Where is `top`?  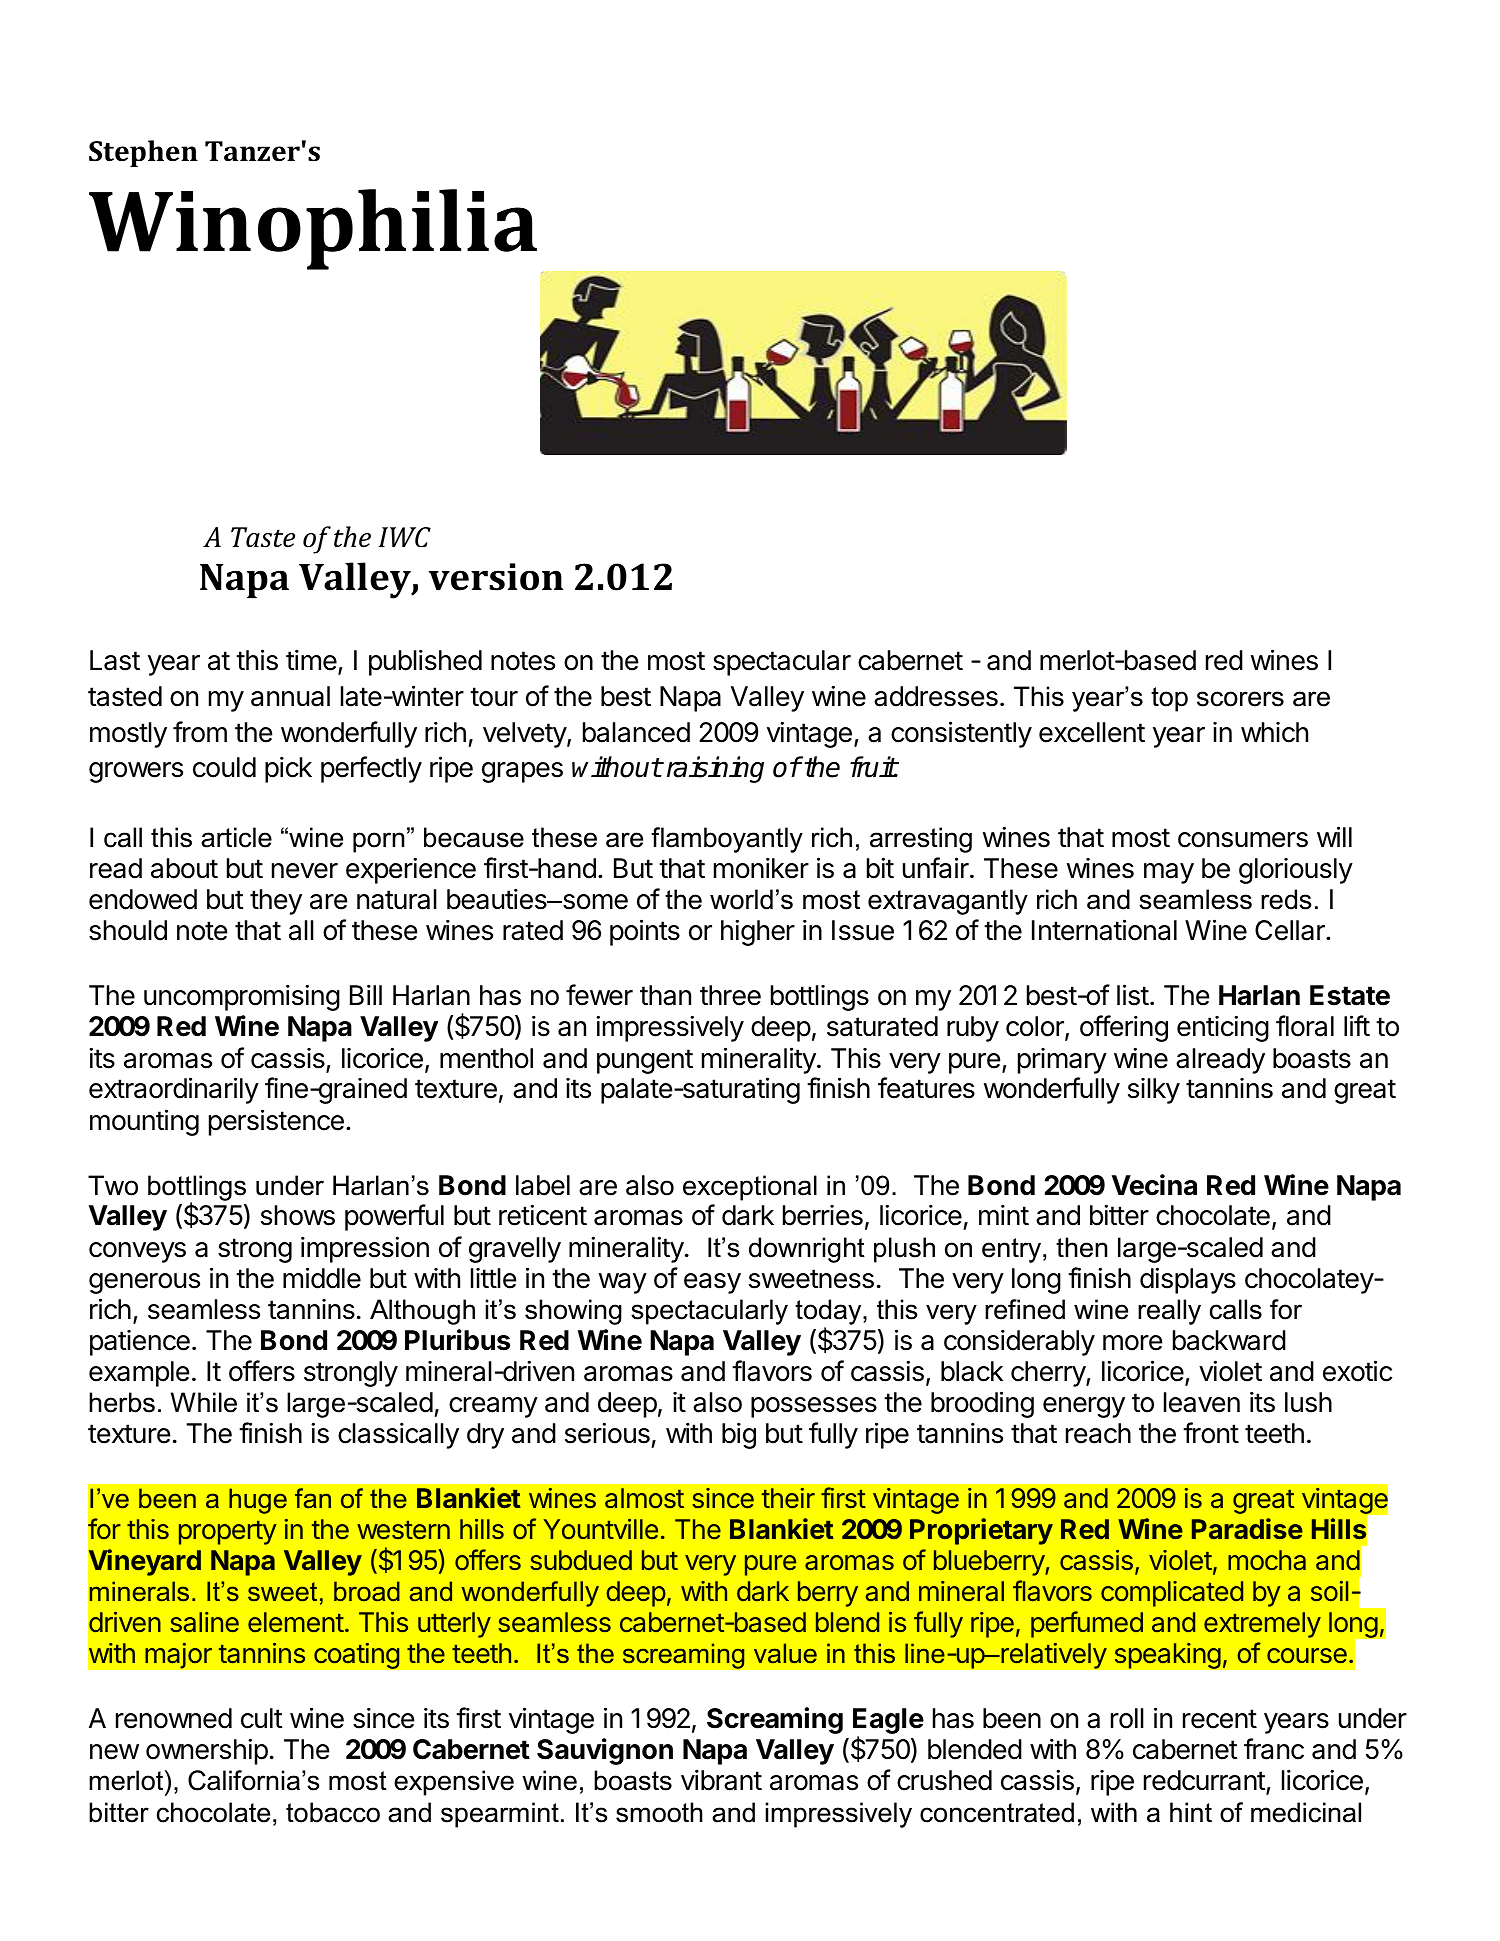
top is located at coordinates (1169, 699).
